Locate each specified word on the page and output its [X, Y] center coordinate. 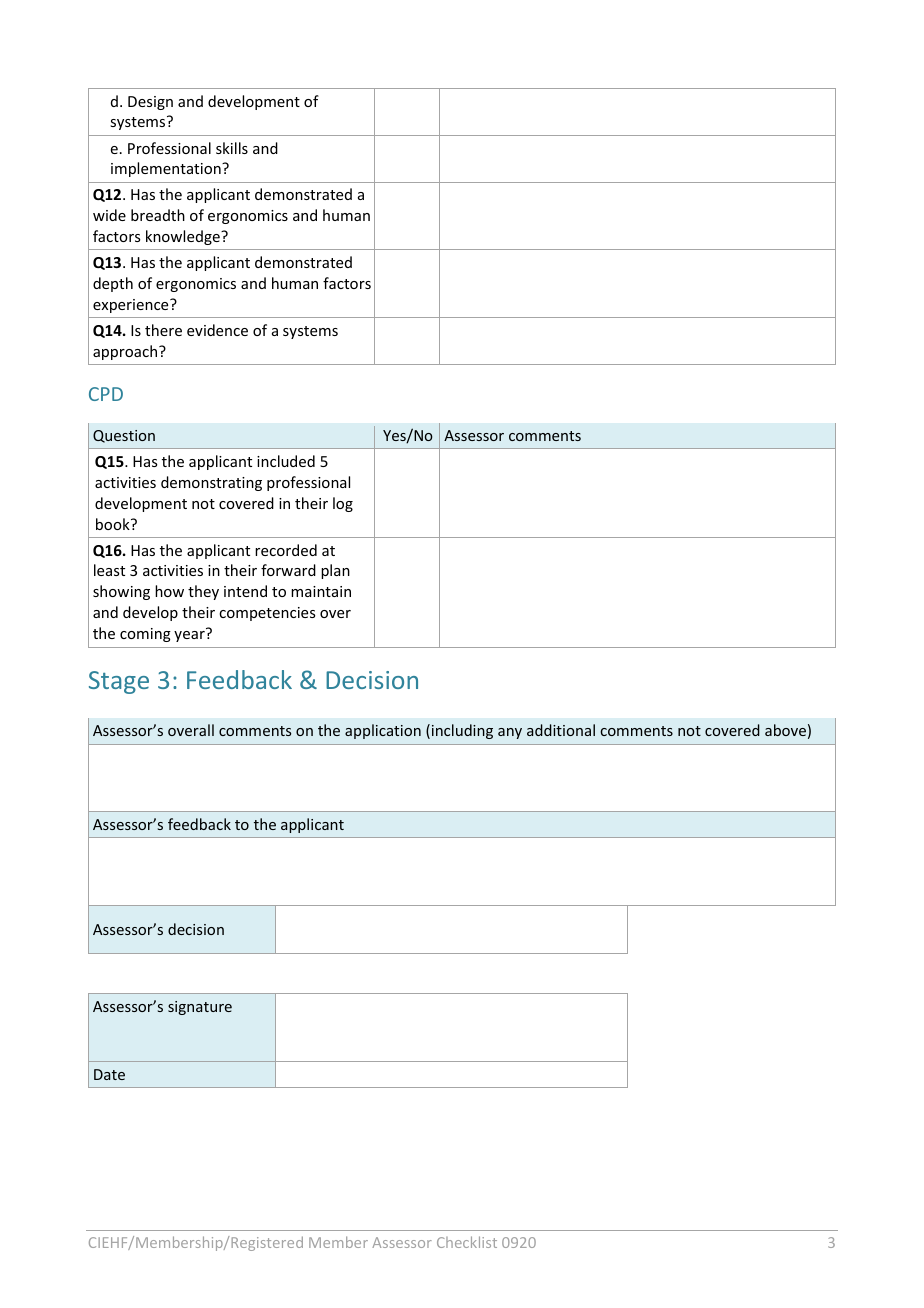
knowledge [184, 237]
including [462, 731]
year [189, 636]
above [785, 730]
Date [109, 1074]
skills [232, 148]
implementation [167, 169]
